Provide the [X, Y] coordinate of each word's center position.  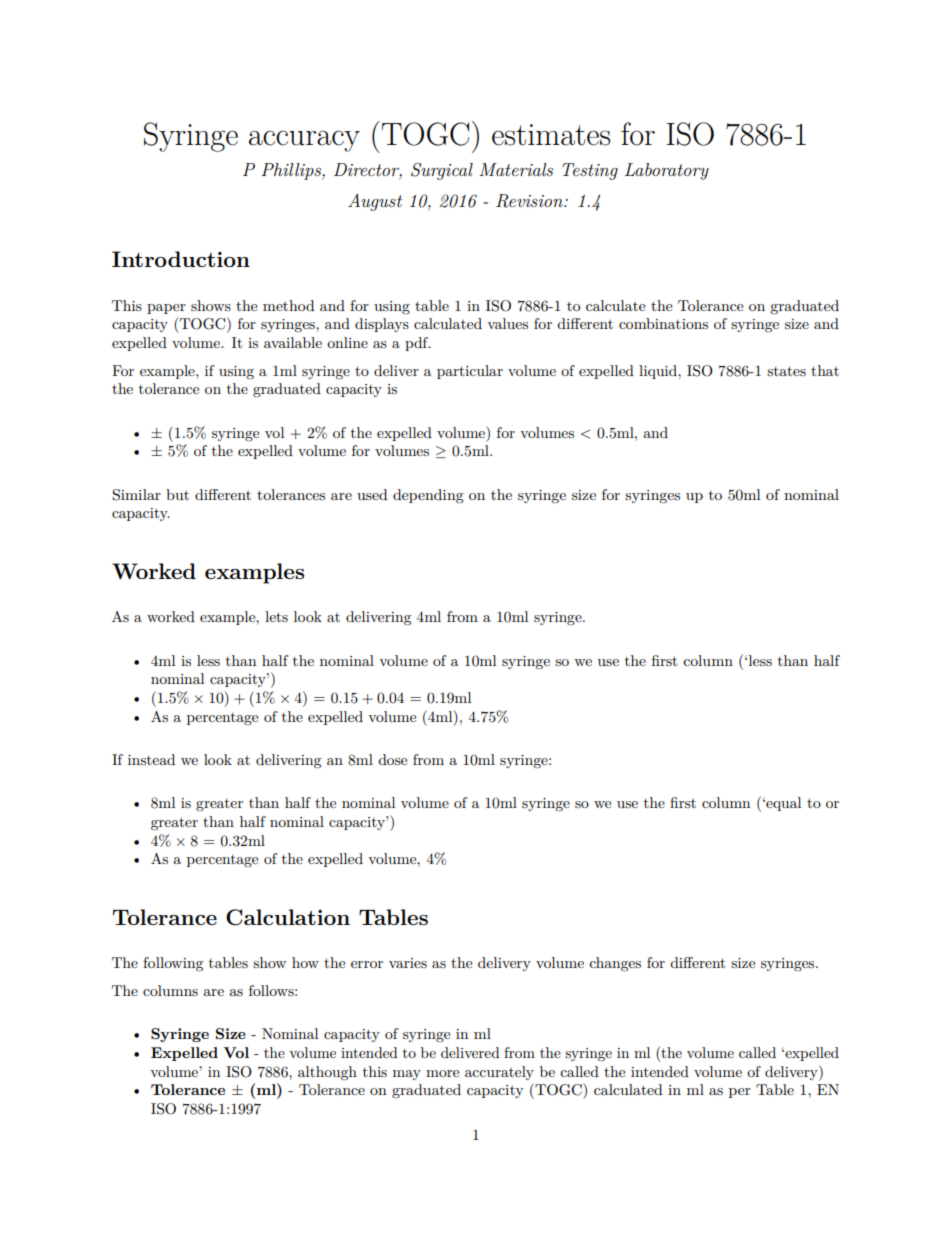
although [327, 1073]
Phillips [292, 171]
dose [392, 759]
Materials [516, 169]
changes [615, 964]
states [786, 371]
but [177, 494]
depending [428, 496]
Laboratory [667, 171]
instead [151, 759]
